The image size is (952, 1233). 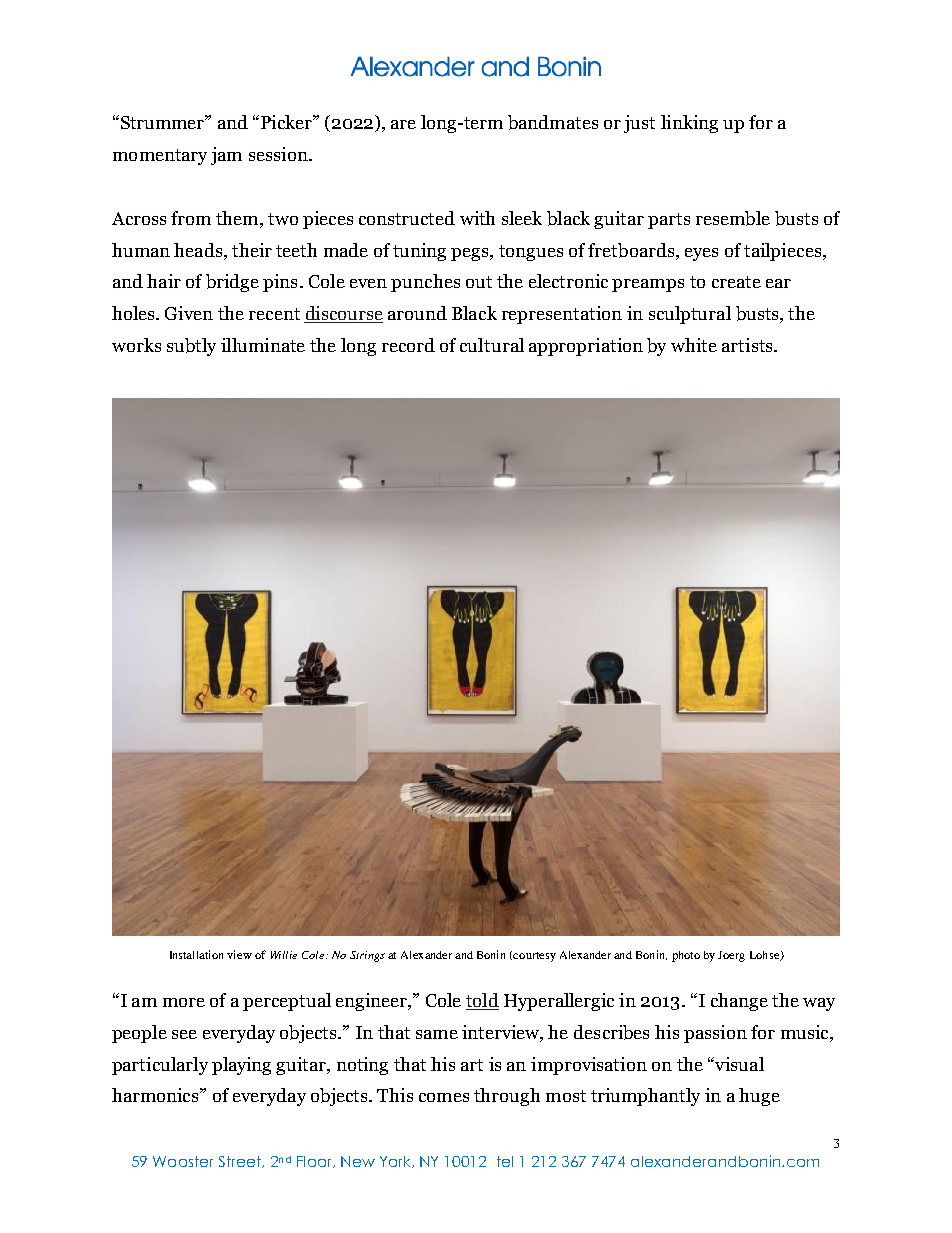 I want to click on linking, so click(x=689, y=124).
